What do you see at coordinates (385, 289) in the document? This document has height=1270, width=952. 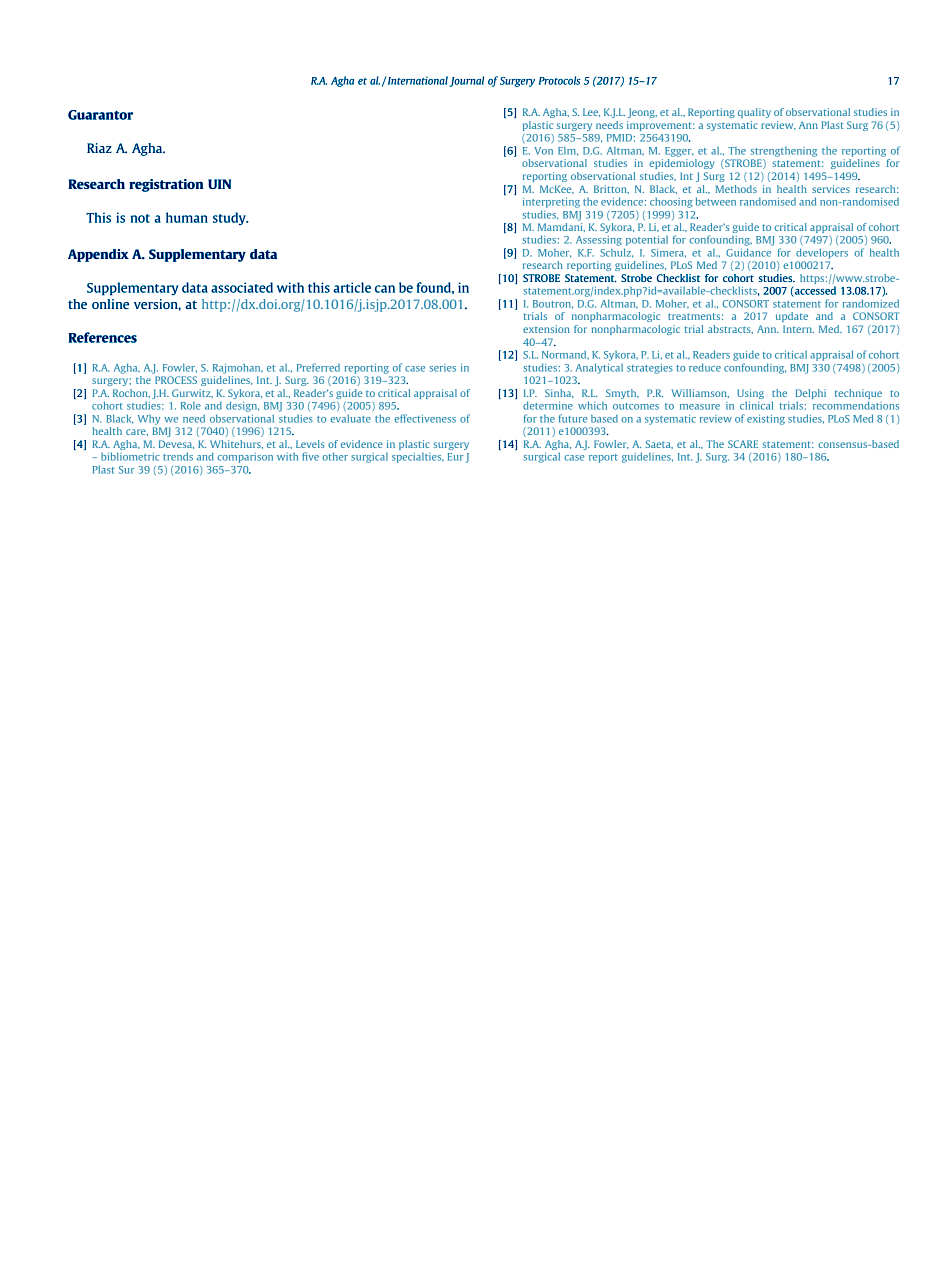 I see `can` at bounding box center [385, 289].
